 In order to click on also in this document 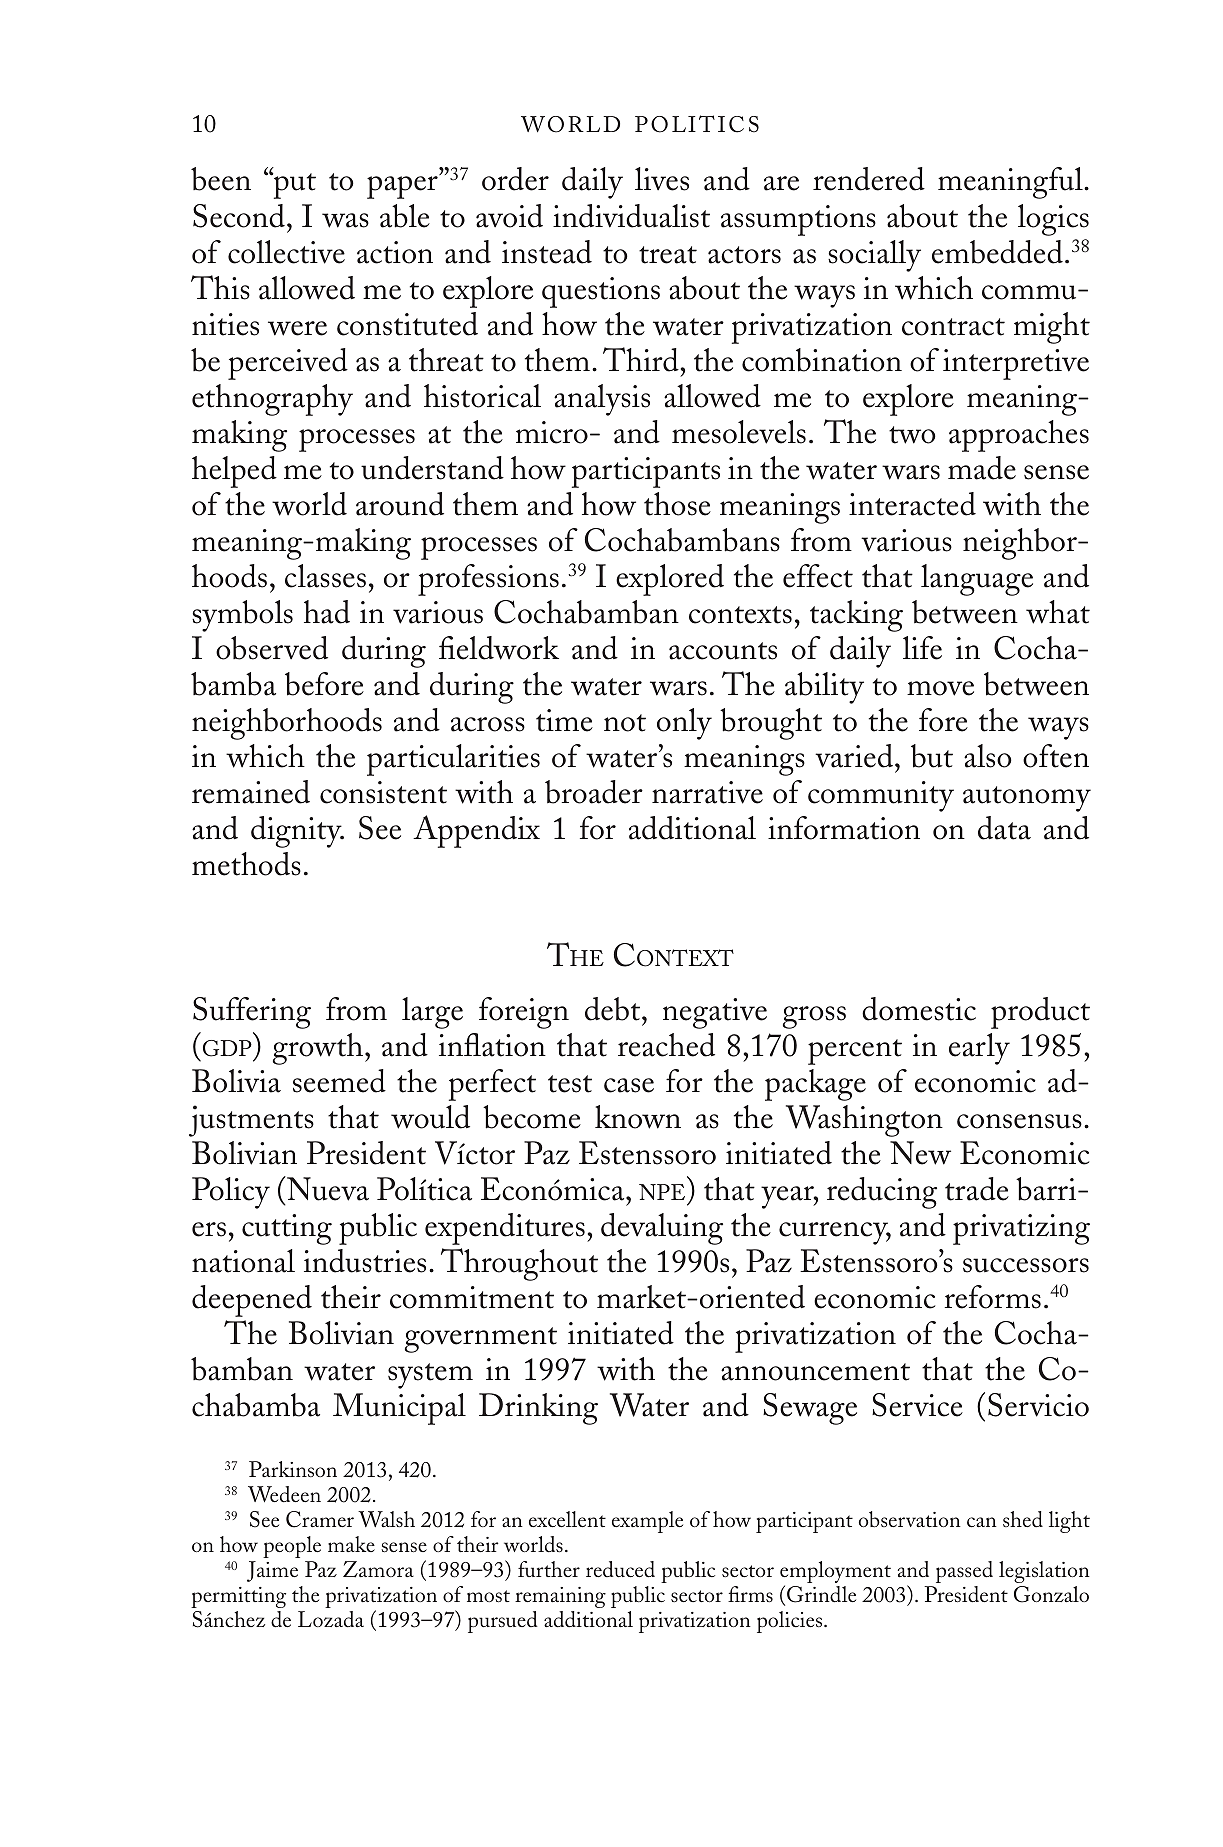, I will do `click(988, 756)`.
